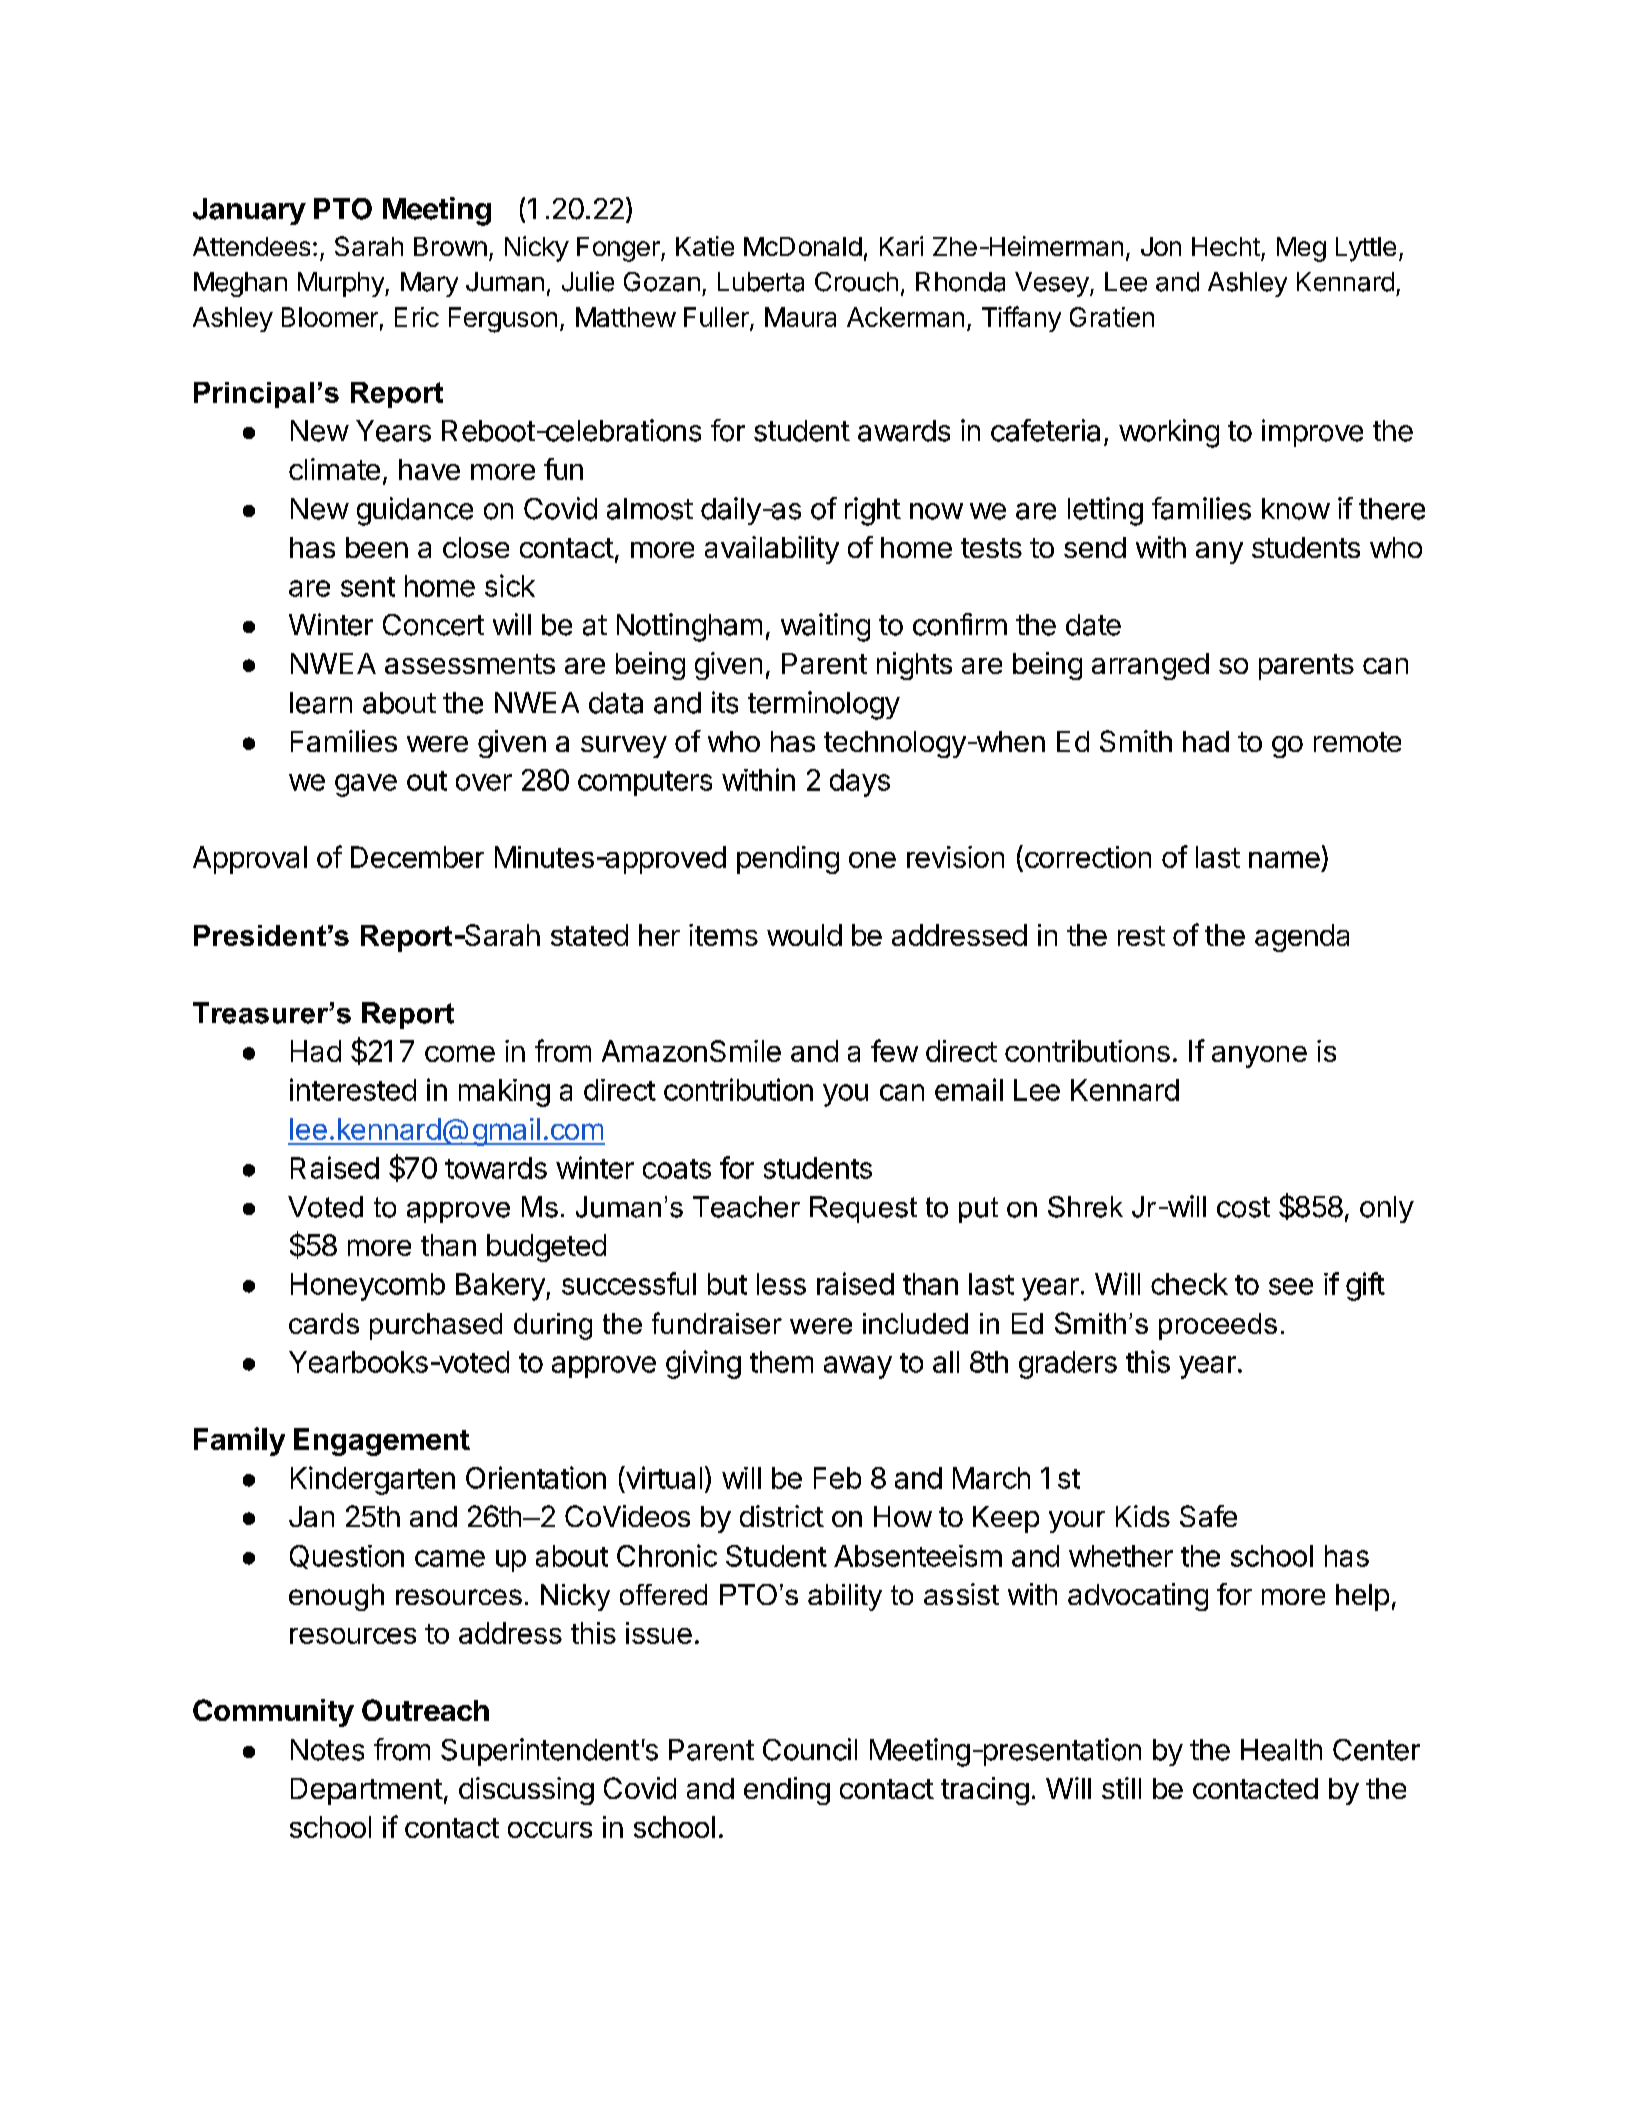 The width and height of the screenshot is (1631, 2111). Describe the element at coordinates (367, 1791) in the screenshot. I see `Department` at that location.
